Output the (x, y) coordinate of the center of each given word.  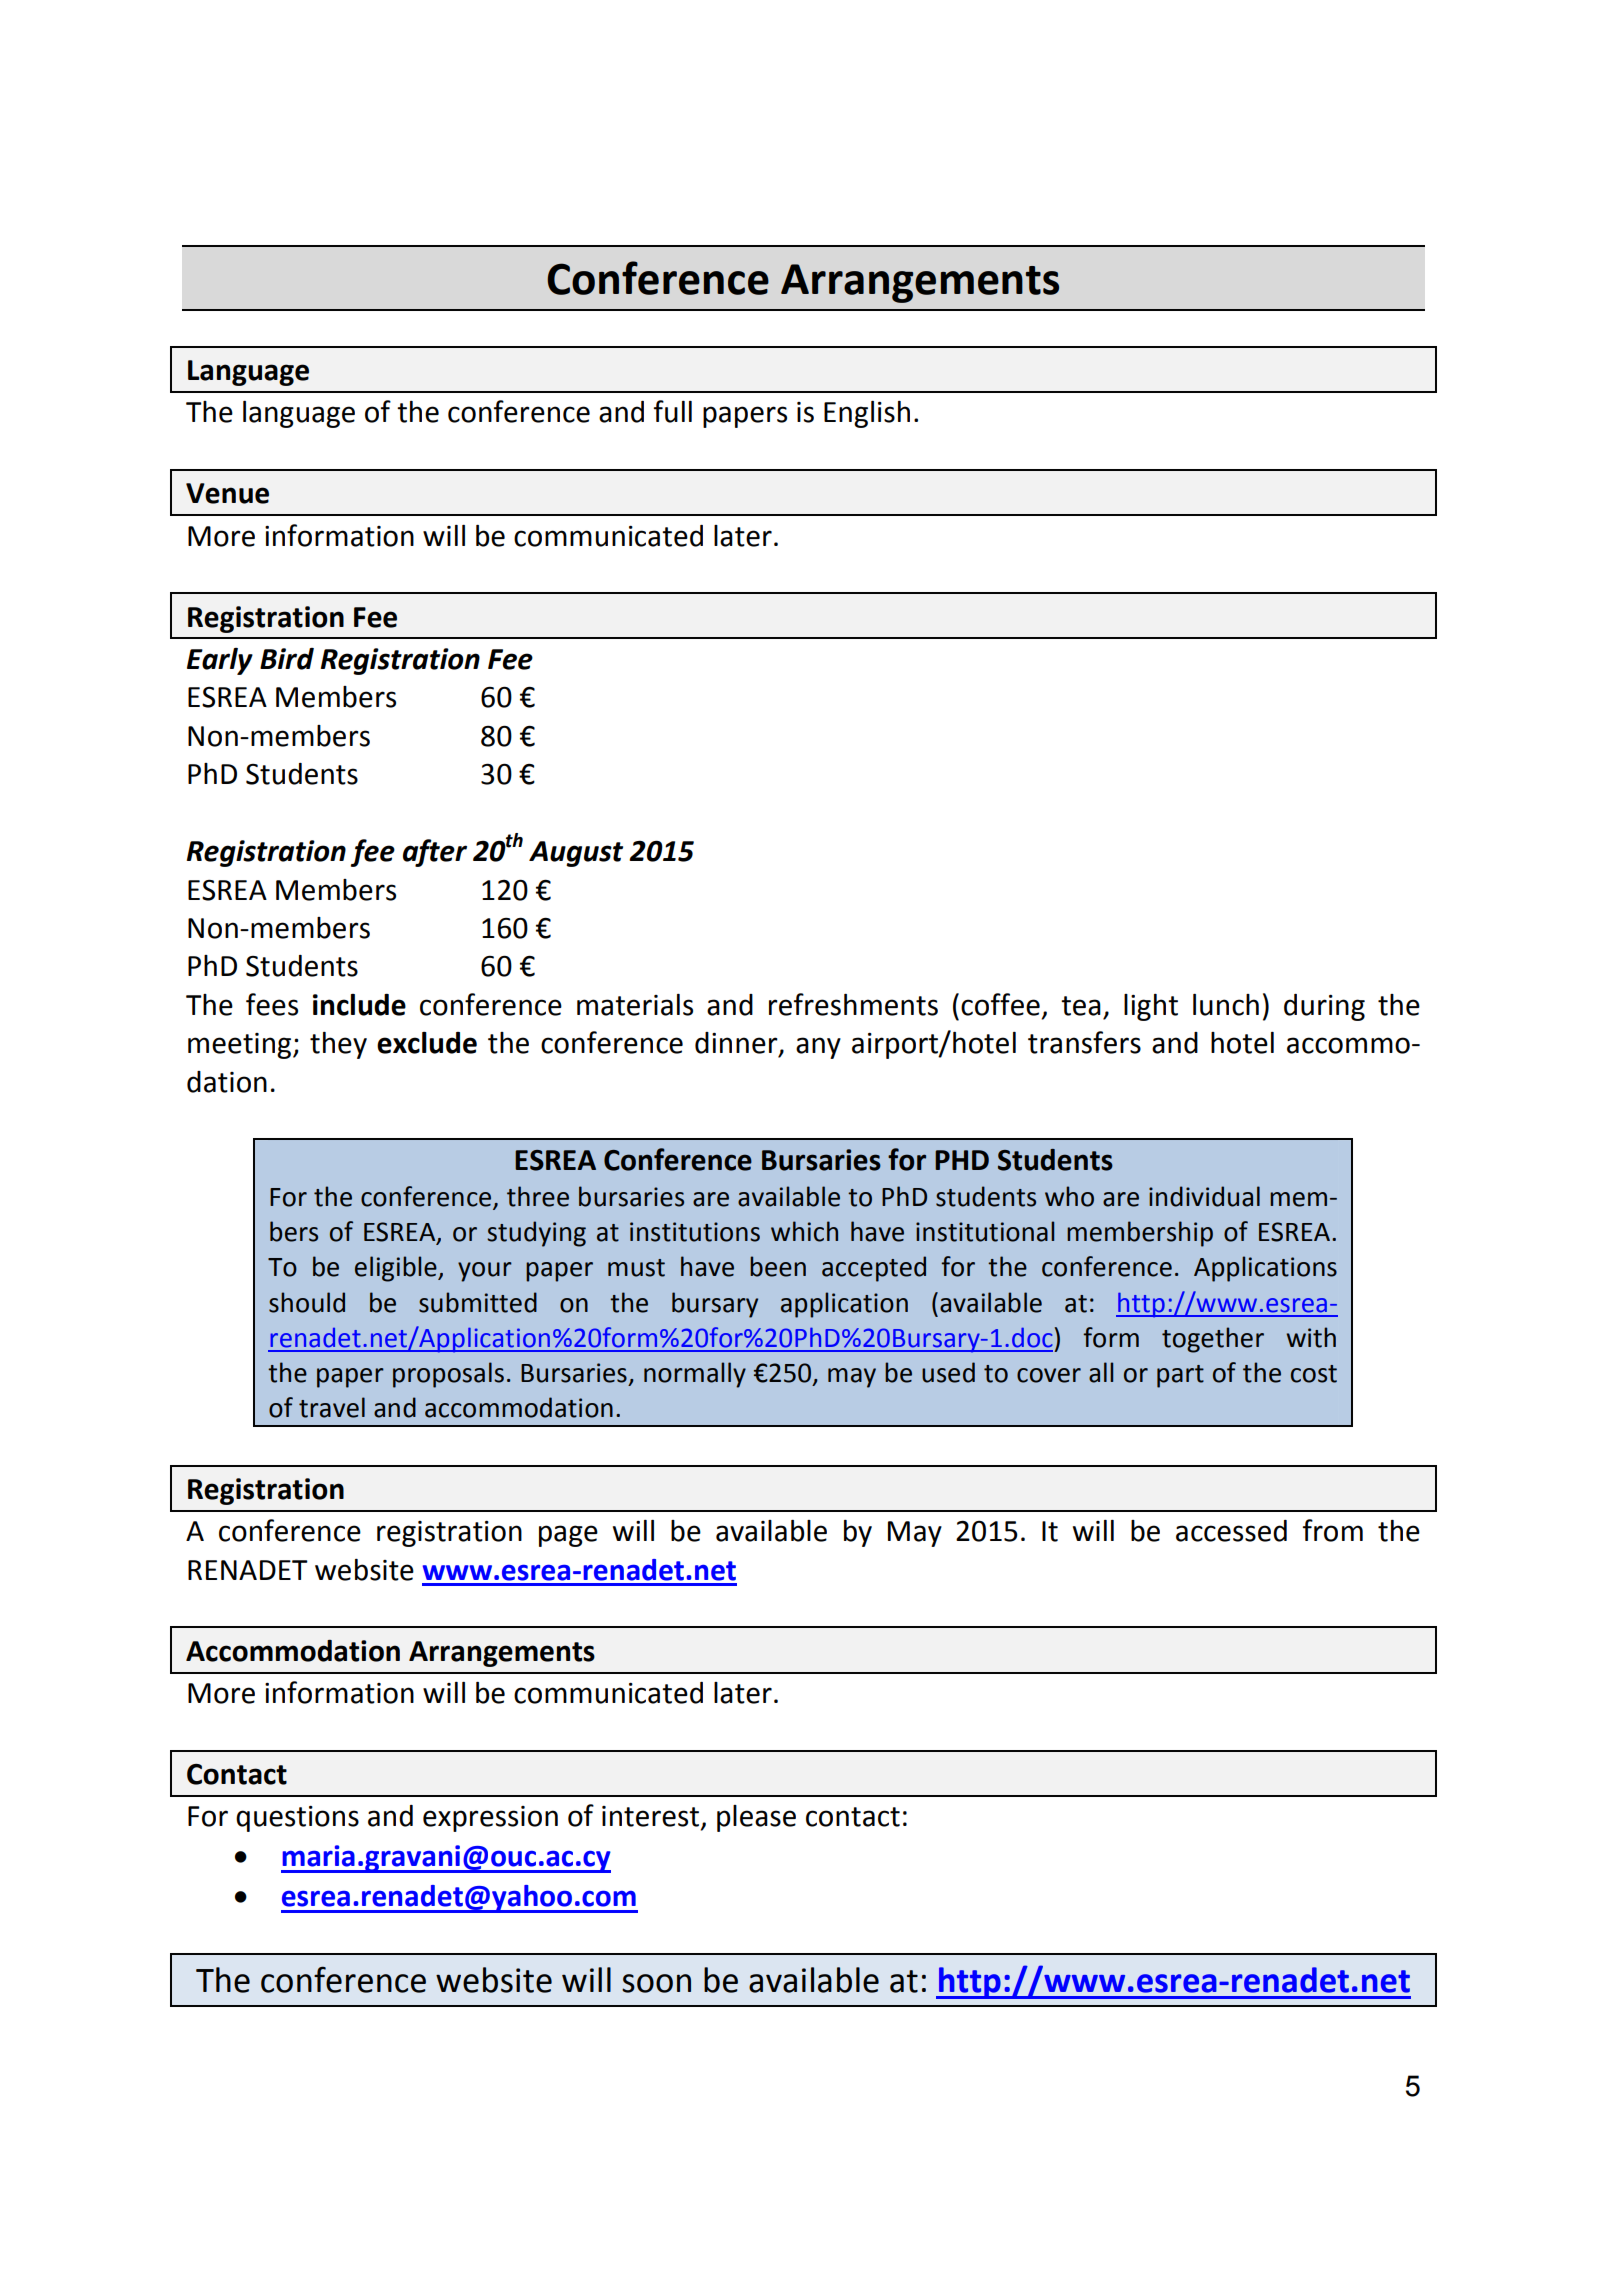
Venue (227, 493)
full (673, 411)
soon (656, 1983)
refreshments (853, 1004)
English (867, 414)
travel (332, 1407)
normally (695, 1375)
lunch (1226, 1005)
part (1180, 1376)
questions (297, 1819)
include (359, 1005)
